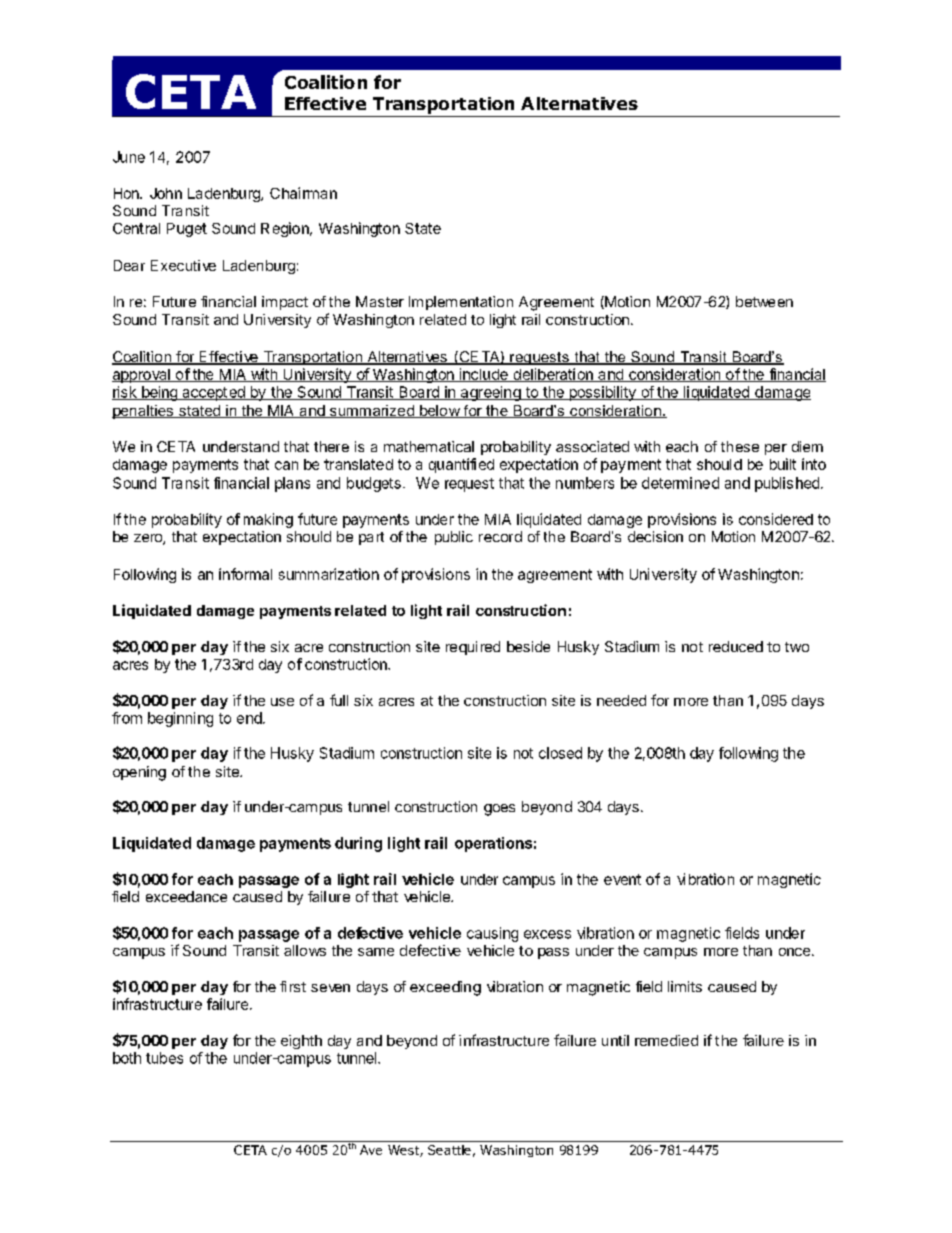 The image size is (952, 1233). Describe the element at coordinates (159, 393) in the screenshot. I see `being` at that location.
